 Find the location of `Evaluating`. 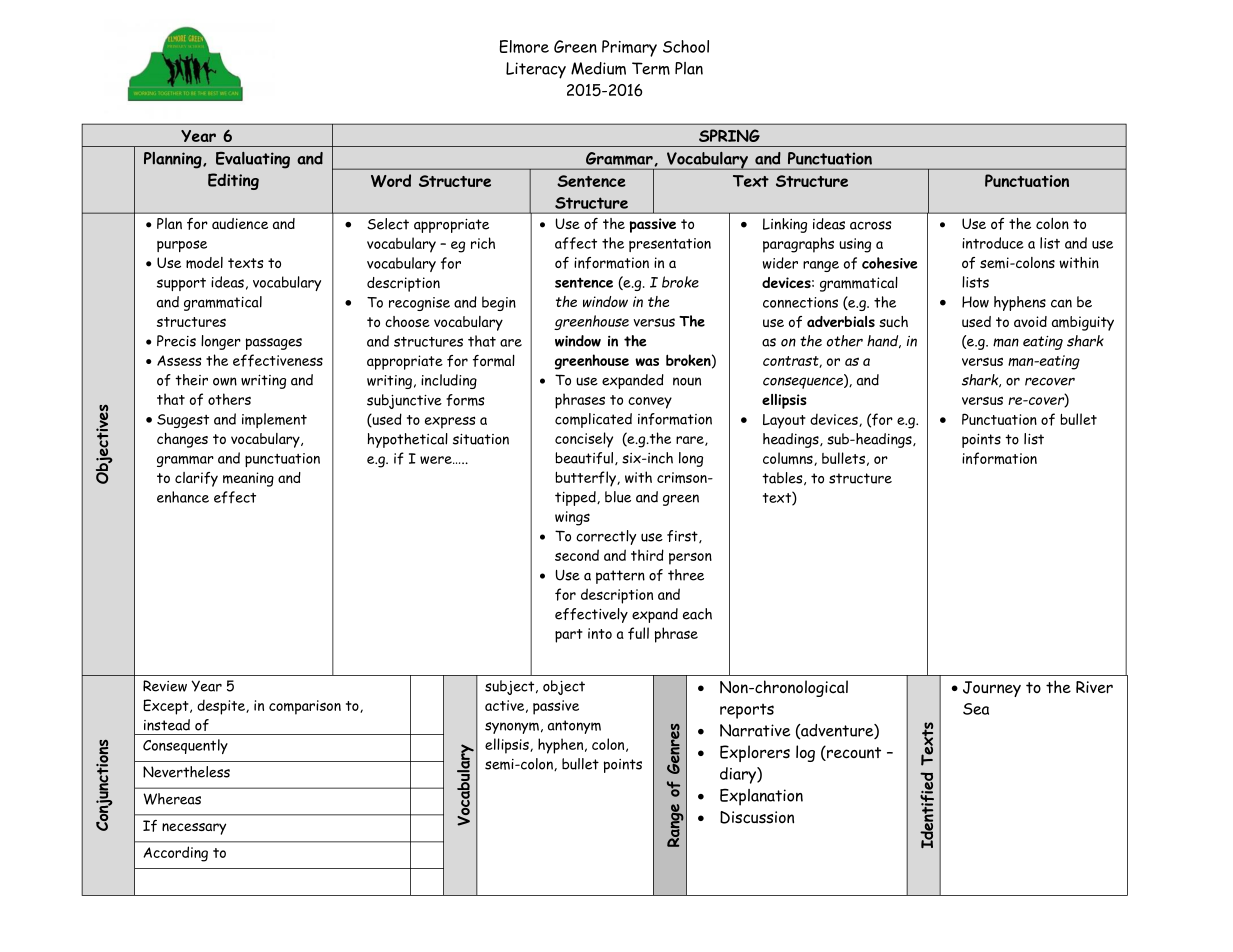

Evaluating is located at coordinates (253, 160).
